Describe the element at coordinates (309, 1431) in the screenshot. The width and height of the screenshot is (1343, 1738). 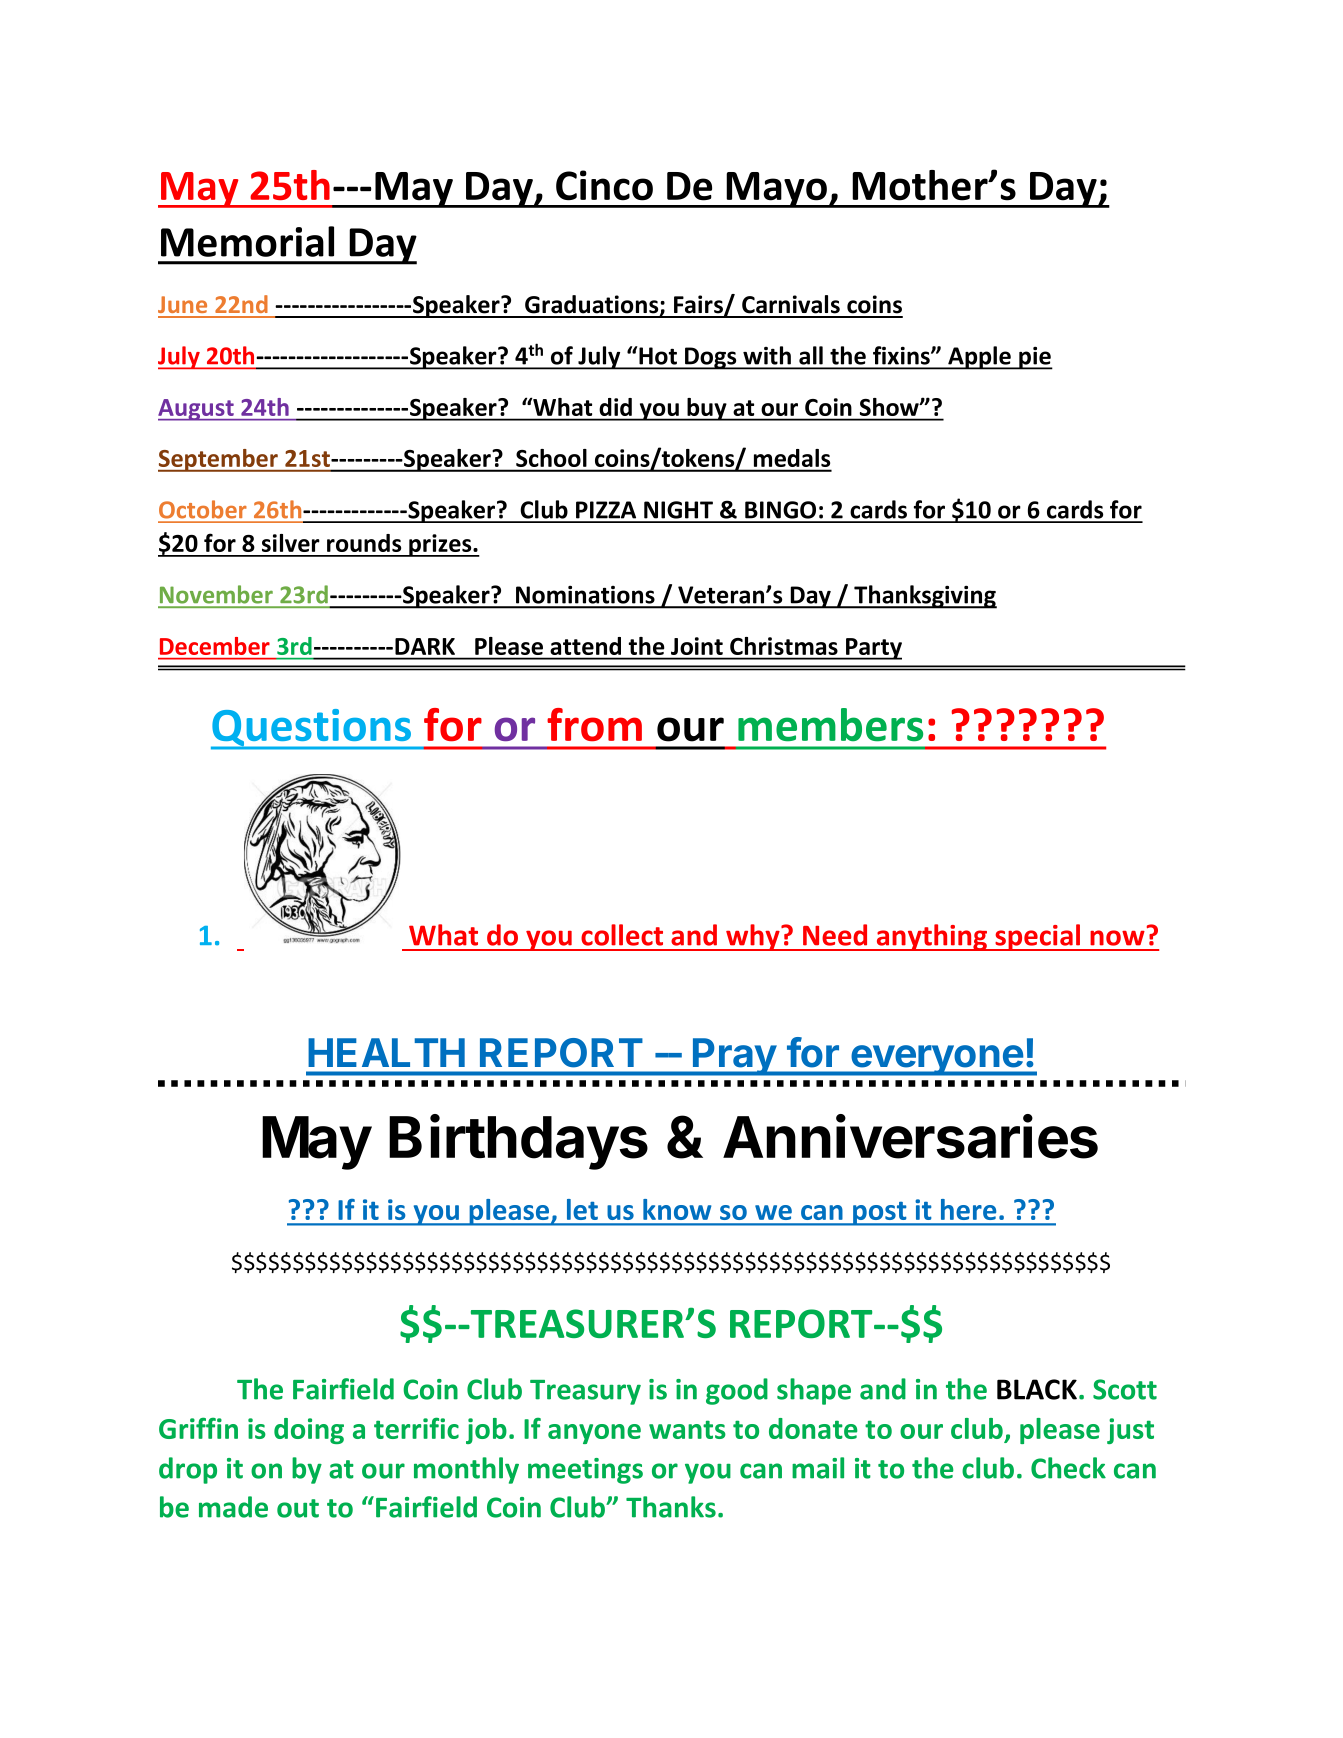
I see `doing` at that location.
